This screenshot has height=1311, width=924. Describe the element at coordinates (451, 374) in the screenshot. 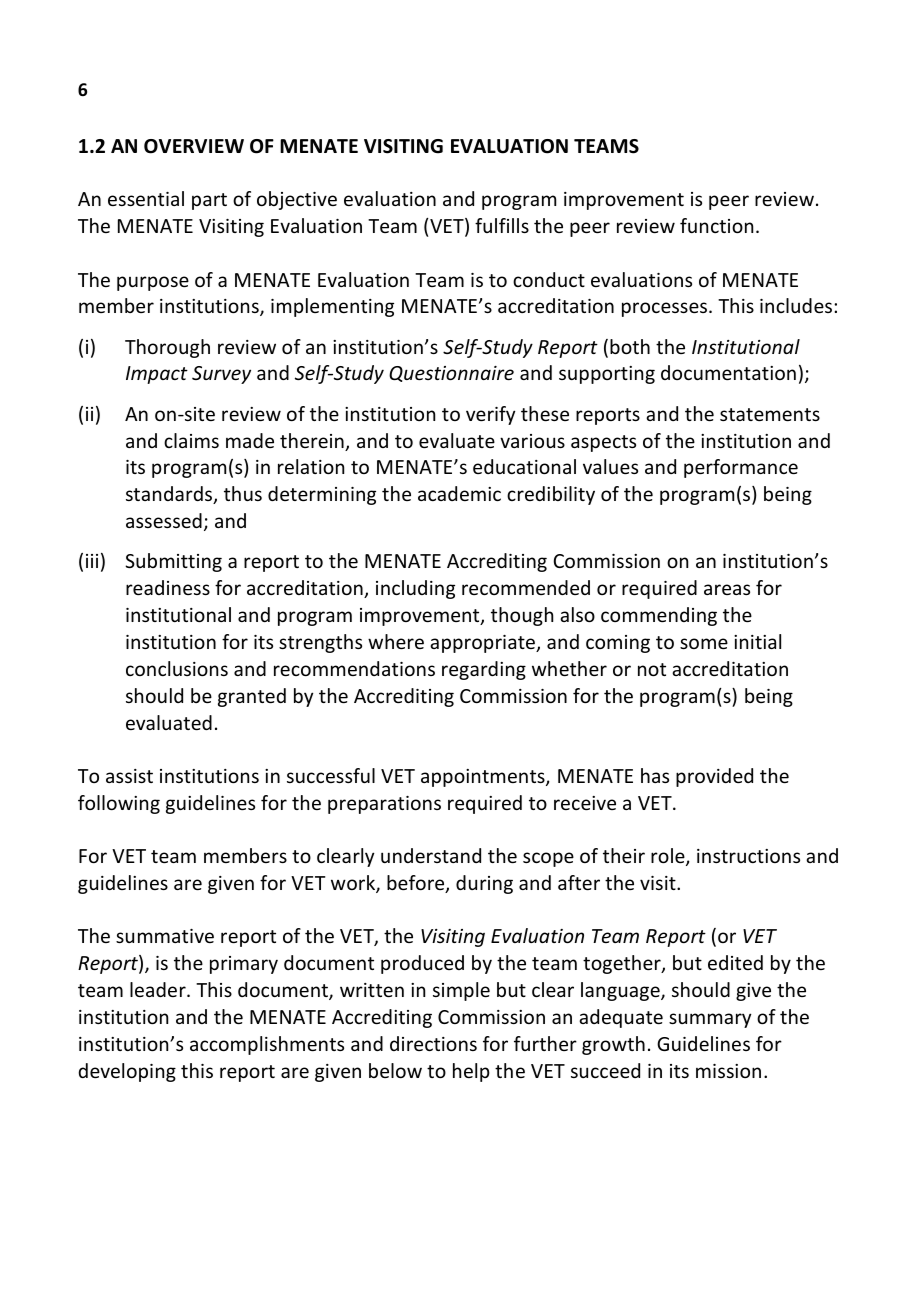

I see `Questionnaire` at that location.
